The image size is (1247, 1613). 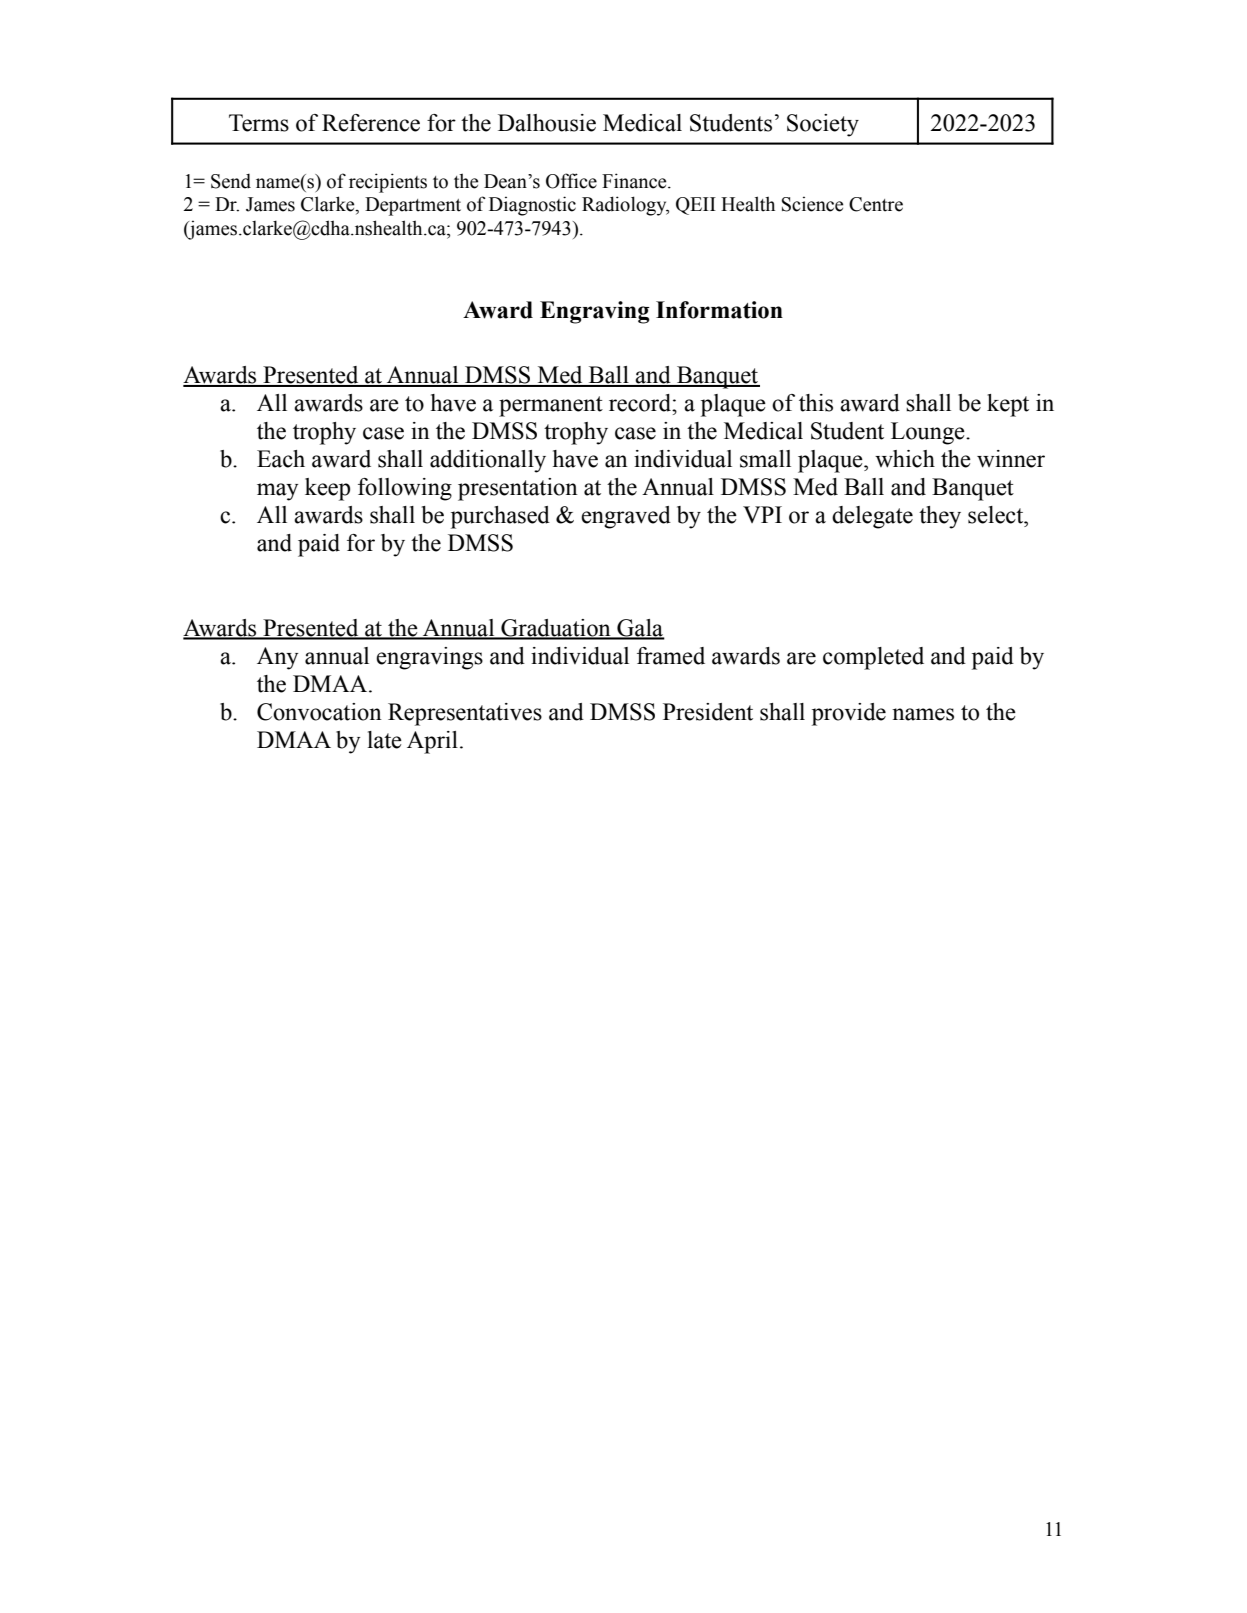 What do you see at coordinates (547, 123) in the document?
I see `Dalhousie` at bounding box center [547, 123].
